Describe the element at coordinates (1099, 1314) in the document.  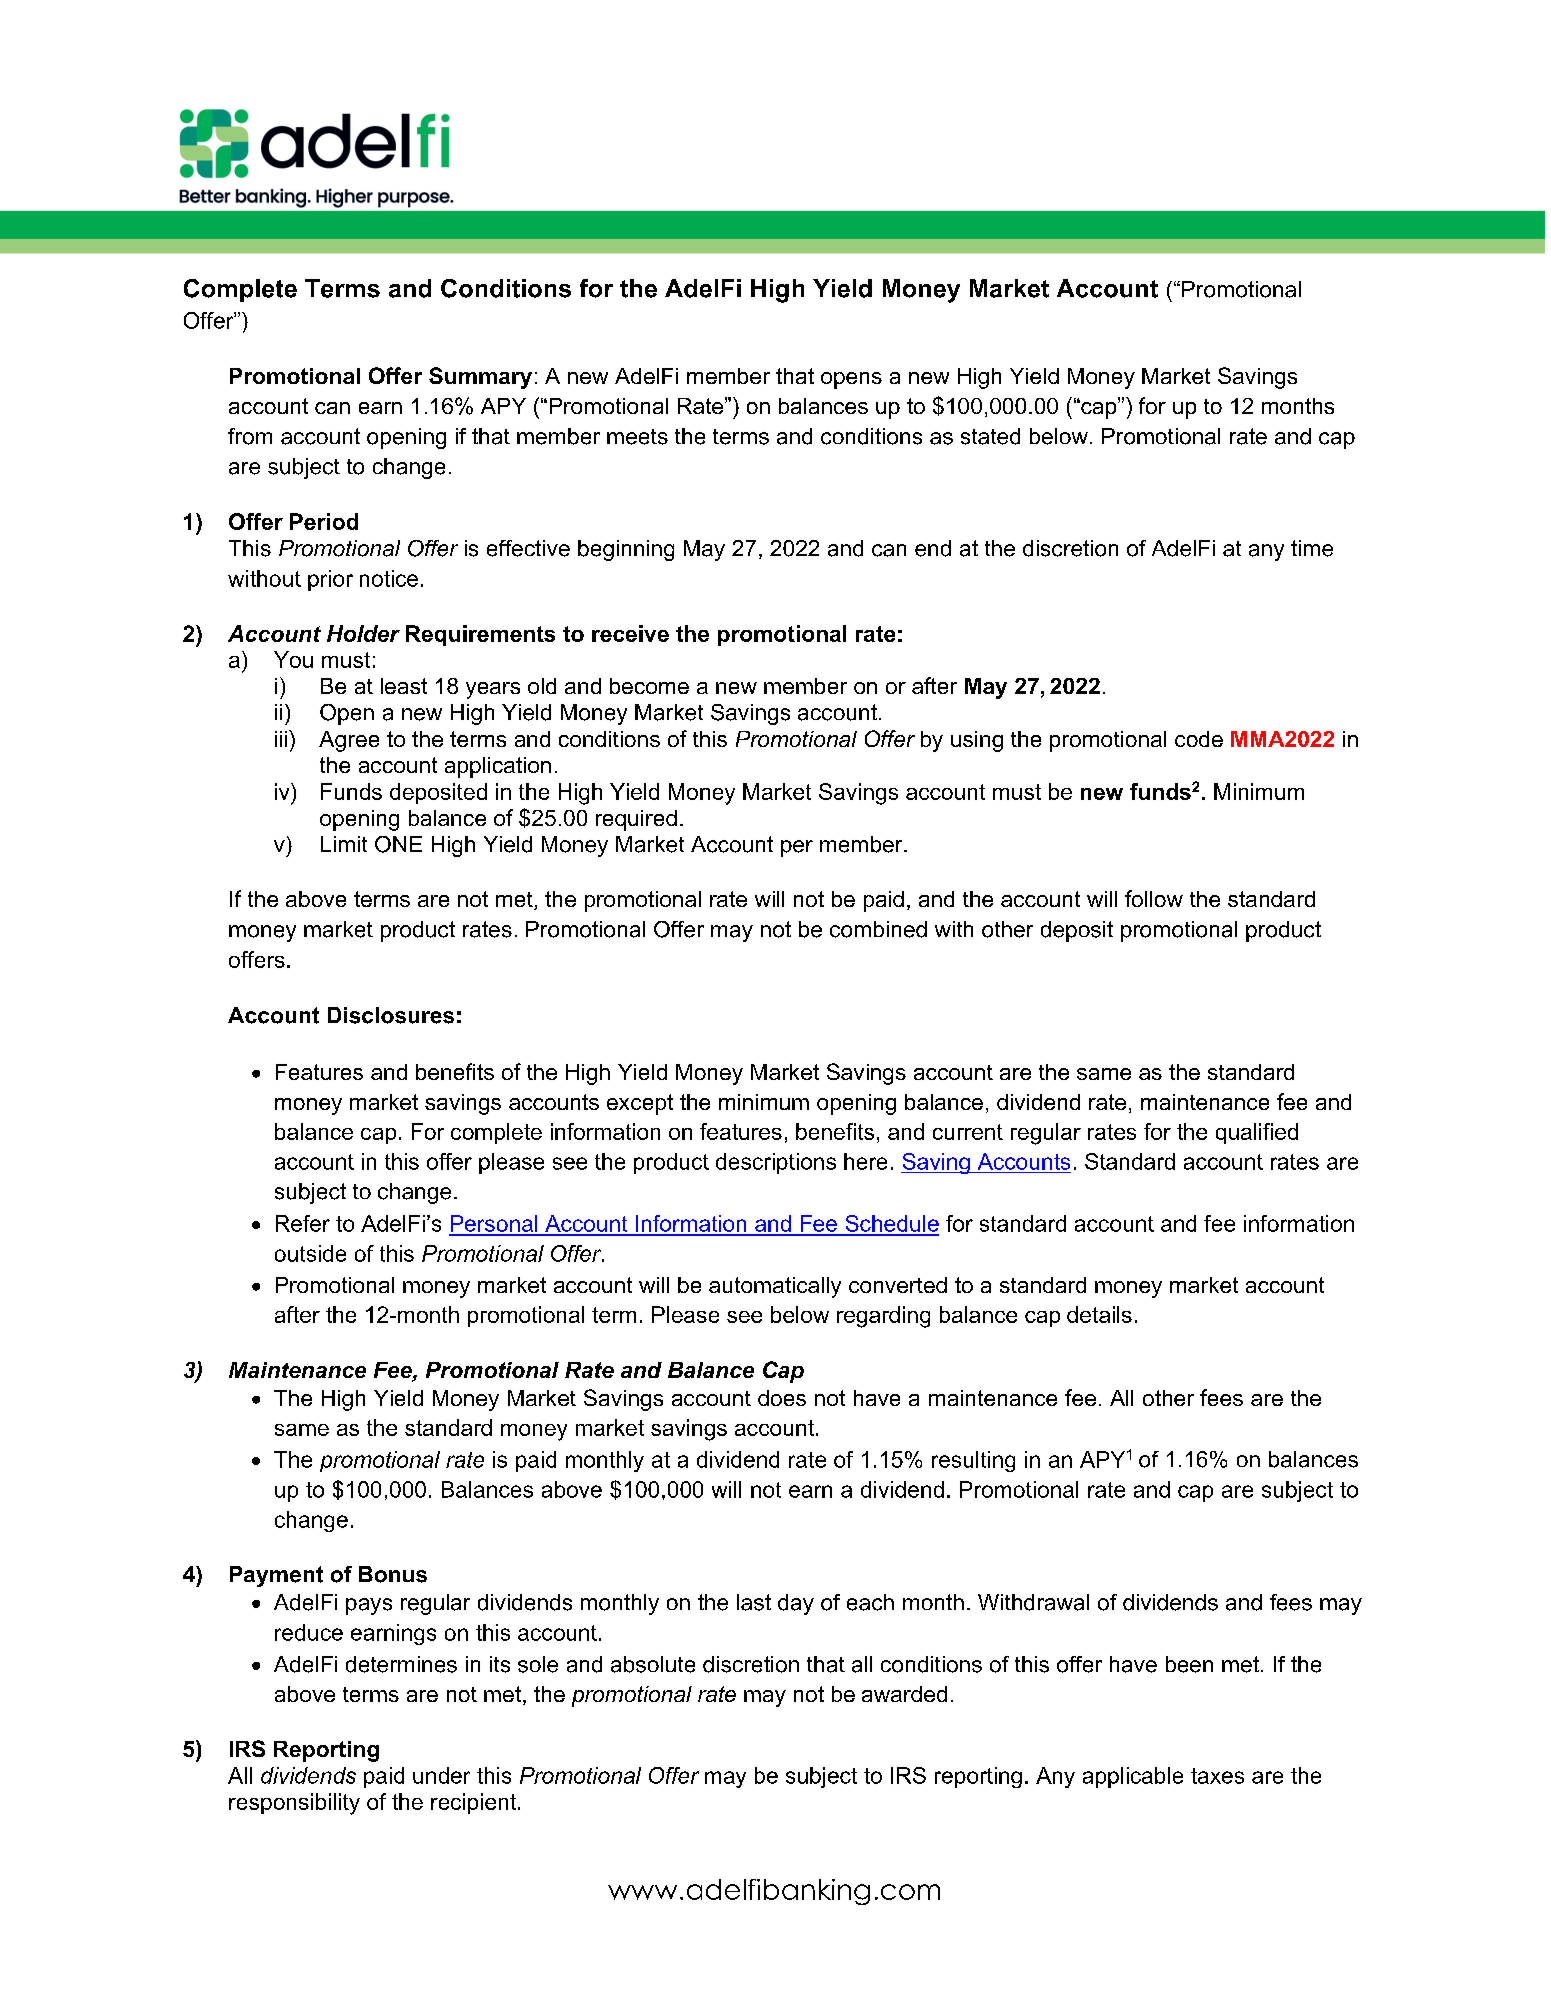
I see `details` at that location.
